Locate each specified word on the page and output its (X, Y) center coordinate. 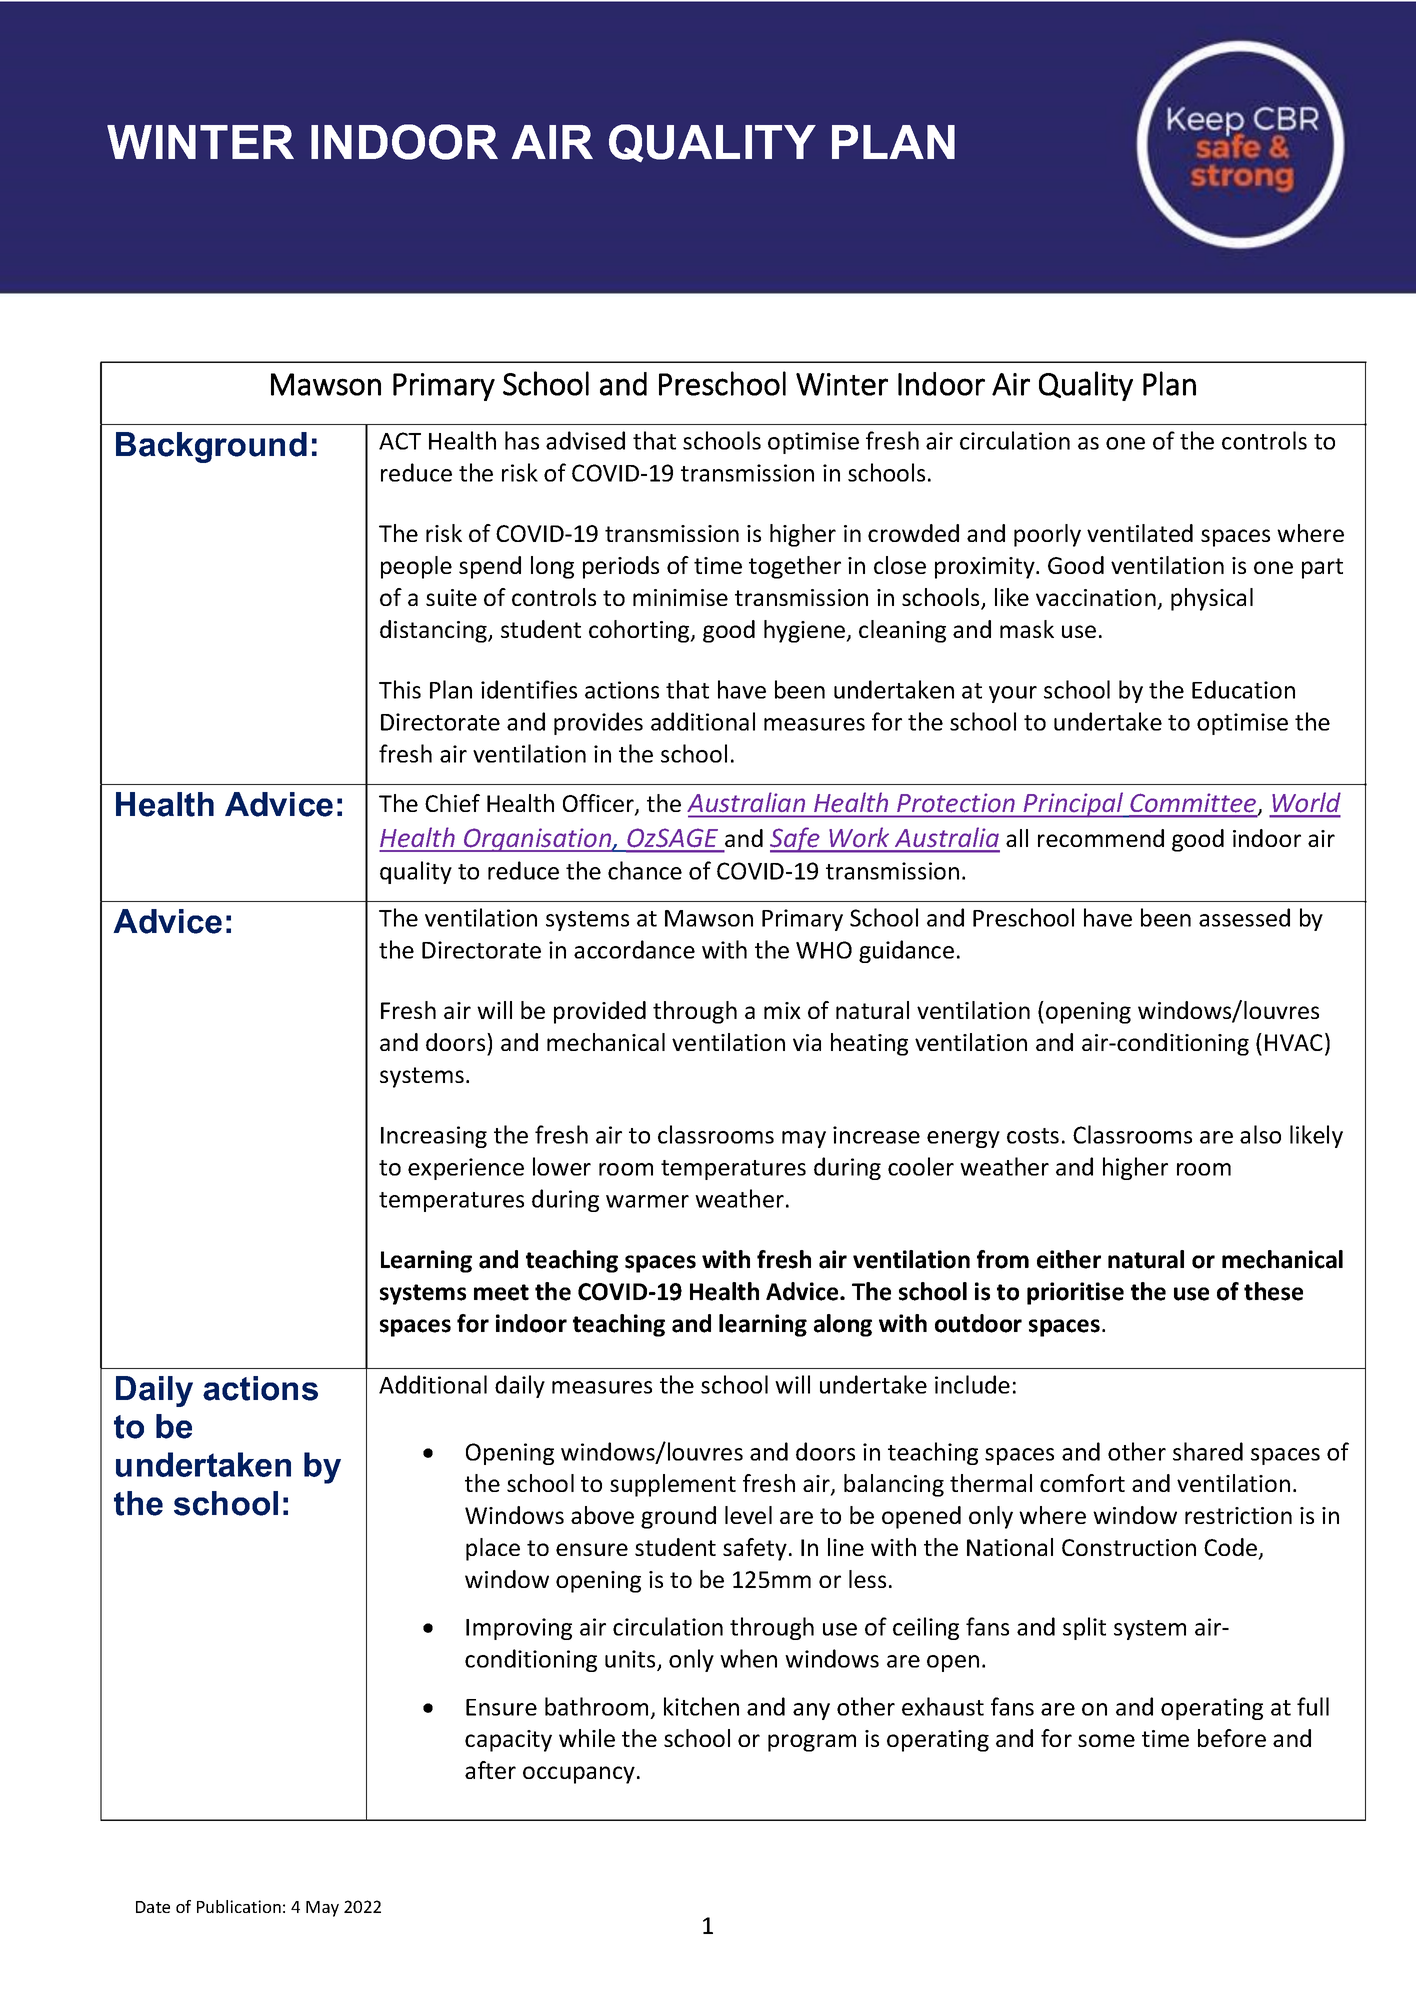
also (1260, 1134)
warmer (647, 1201)
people (416, 567)
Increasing (434, 1137)
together (795, 567)
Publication (239, 1906)
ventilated (1140, 533)
